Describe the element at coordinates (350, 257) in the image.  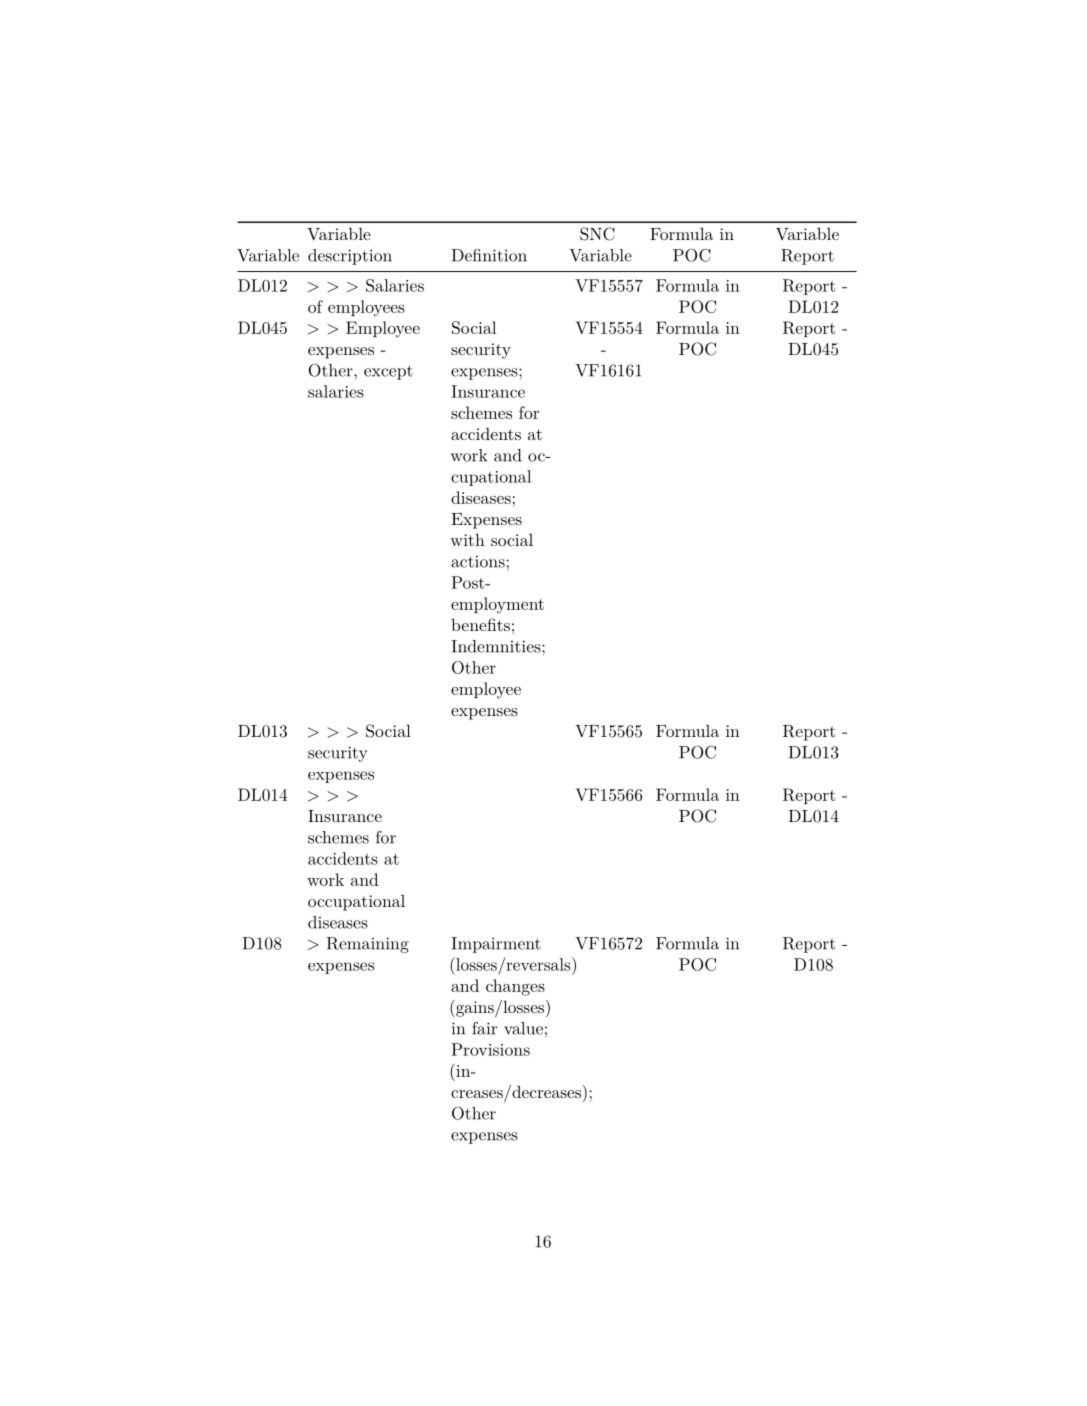
I see `description` at that location.
